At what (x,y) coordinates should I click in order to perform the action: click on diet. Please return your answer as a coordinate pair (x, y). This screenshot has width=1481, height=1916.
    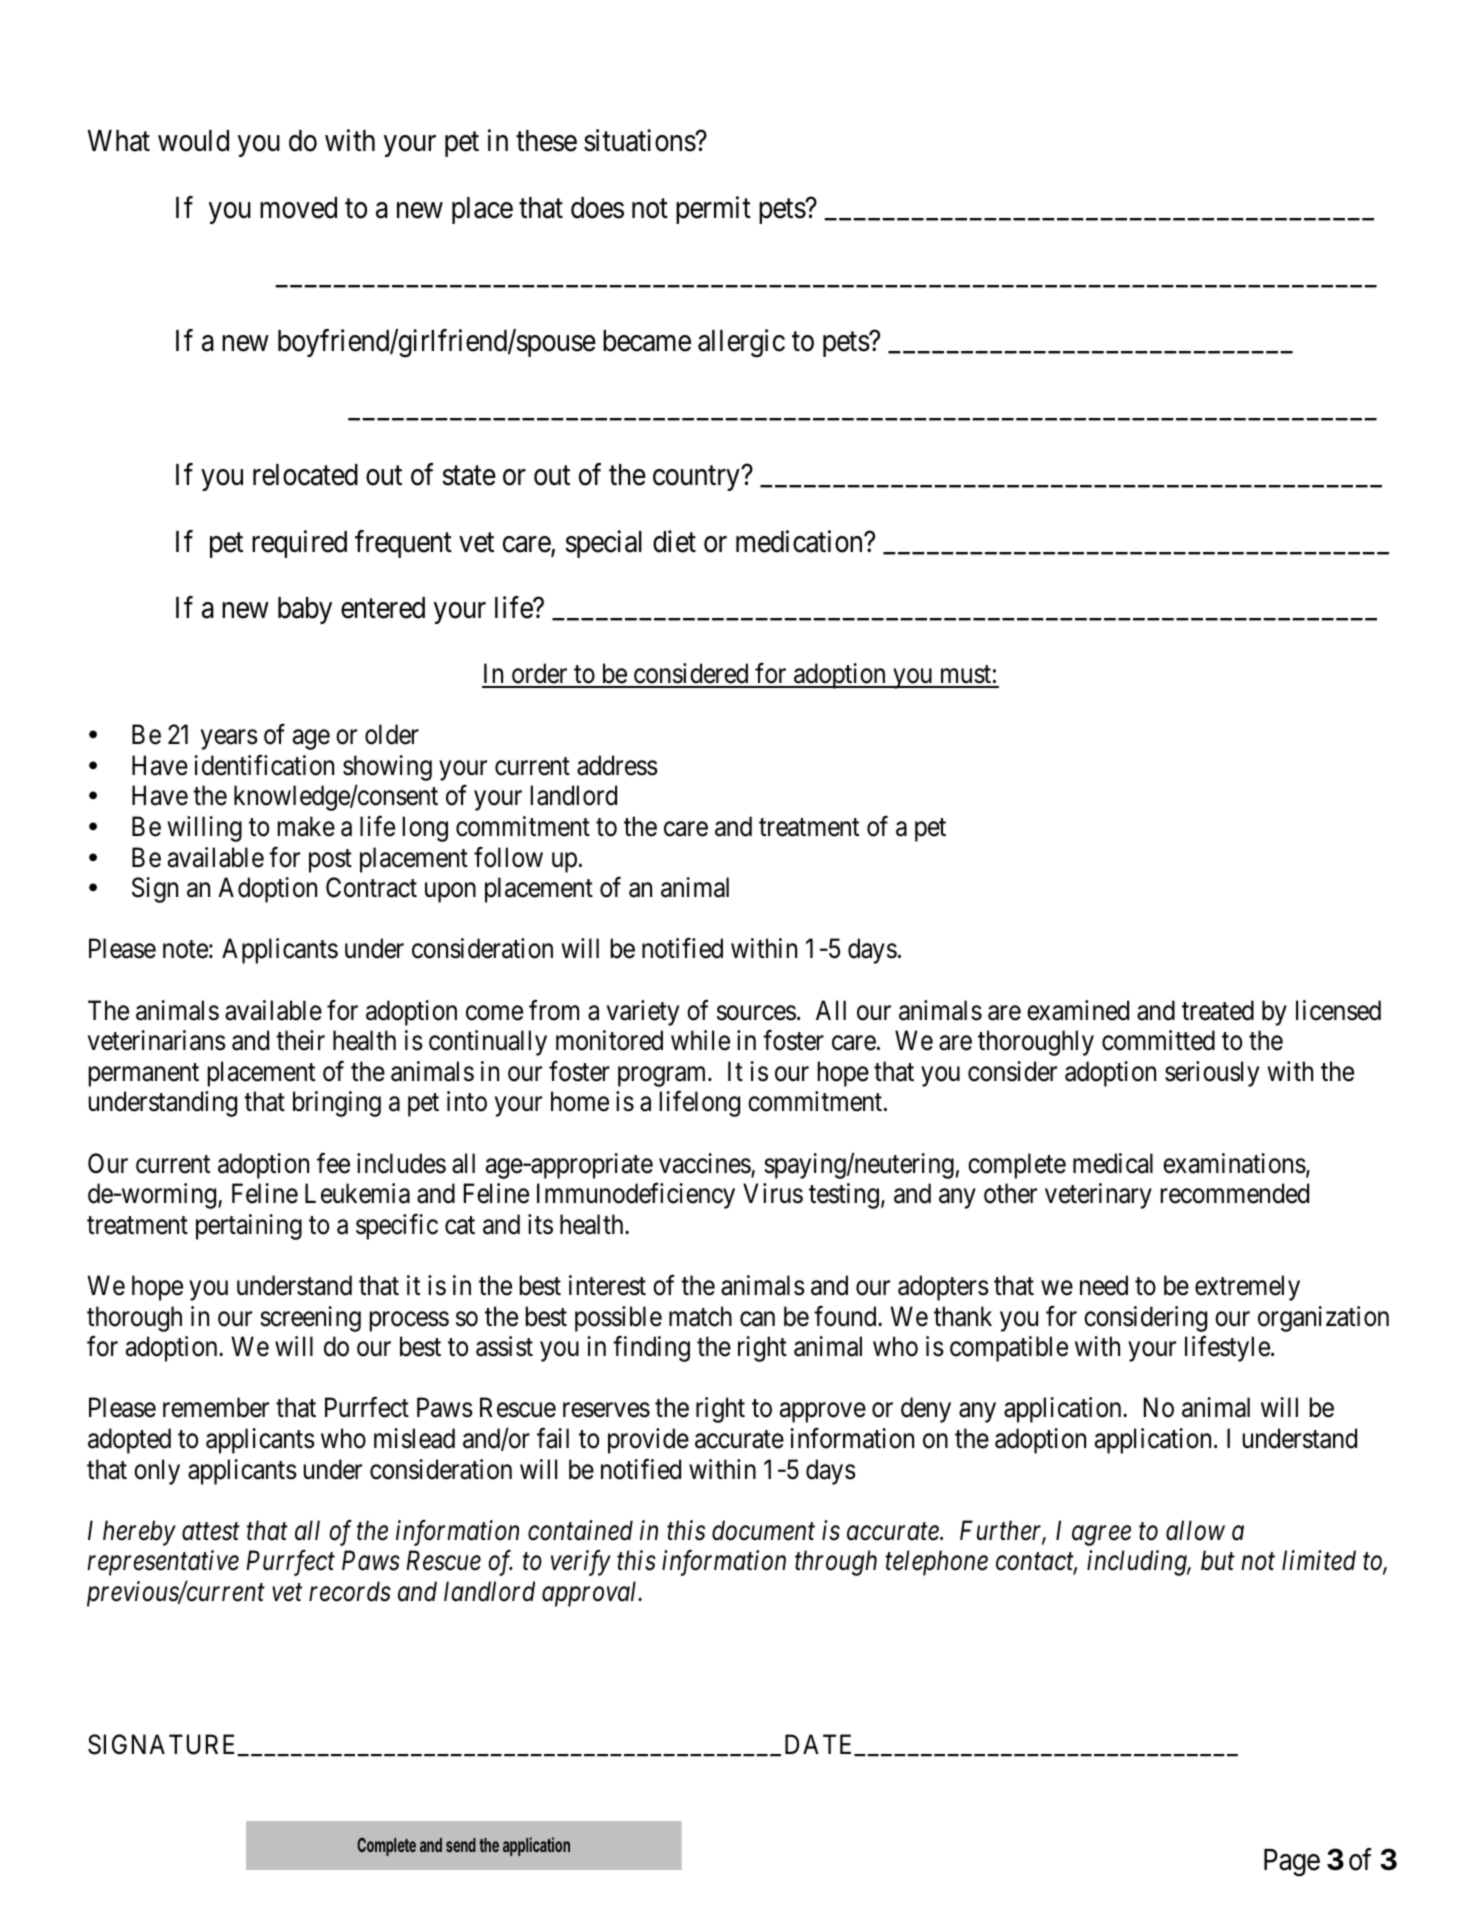
    Looking at the image, I should click on (674, 541).
